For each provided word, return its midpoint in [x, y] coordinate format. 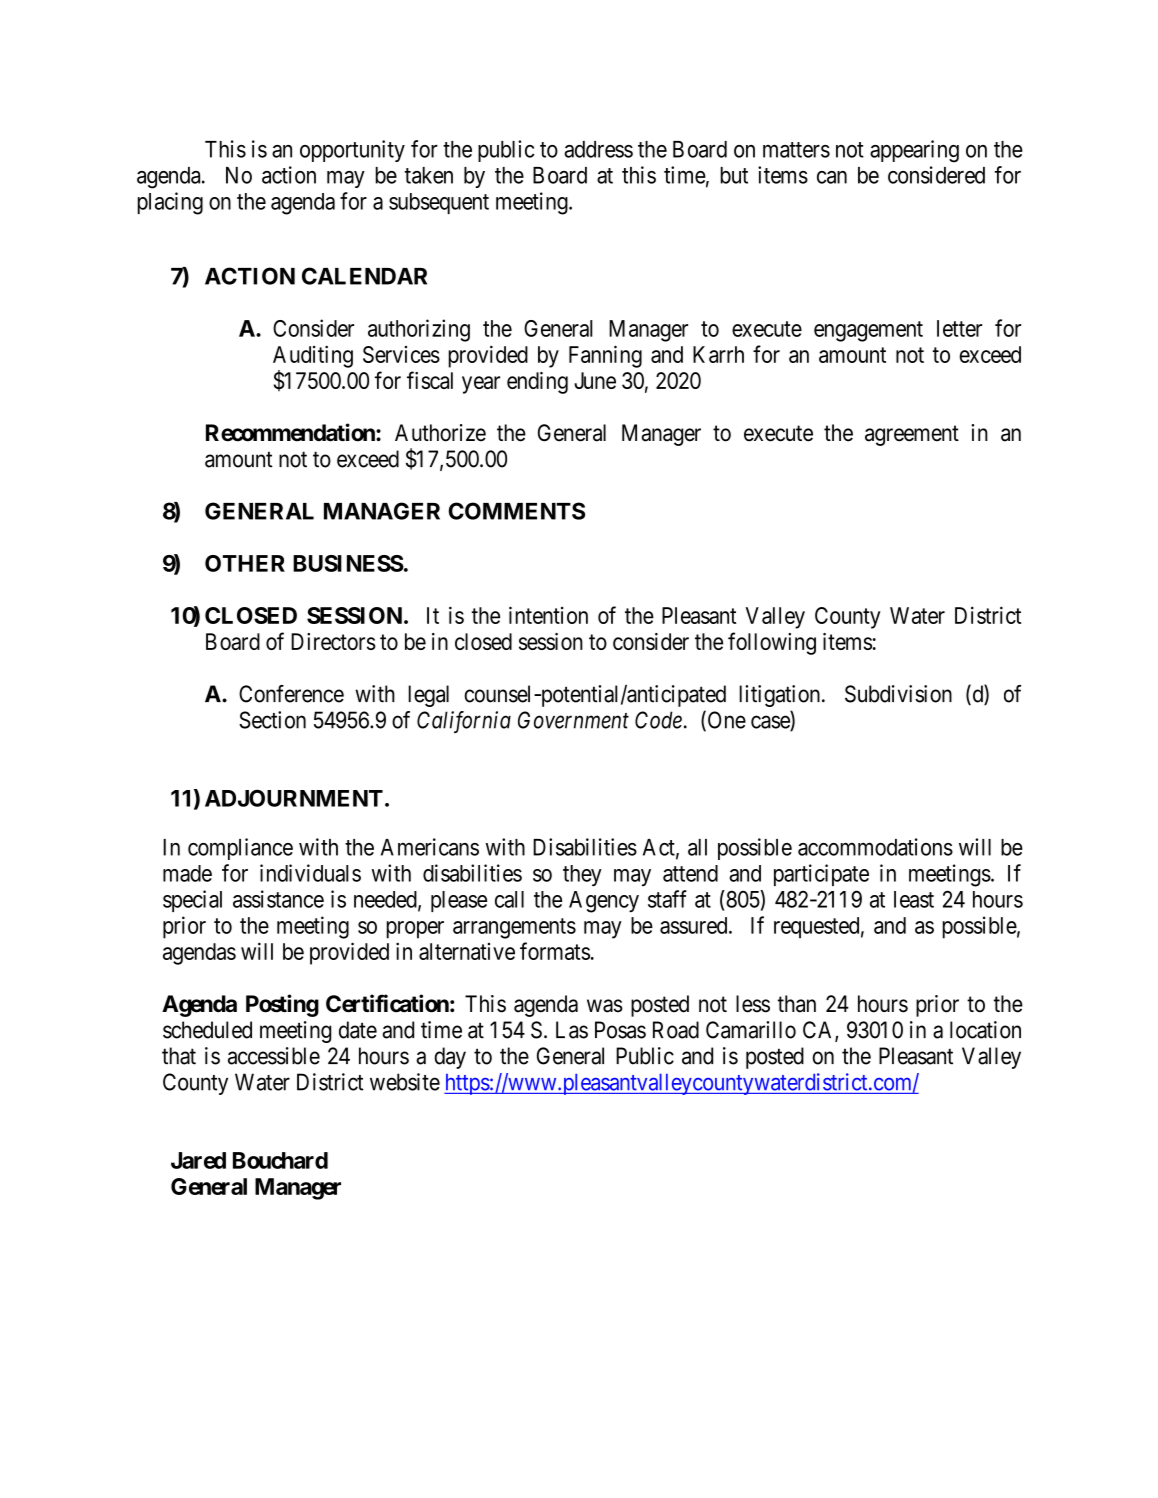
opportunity [352, 151]
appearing [914, 151]
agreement [912, 435]
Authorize [440, 433]
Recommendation [291, 432]
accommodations [875, 847]
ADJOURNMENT [294, 798]
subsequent [439, 203]
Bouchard [280, 1160]
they [582, 875]
